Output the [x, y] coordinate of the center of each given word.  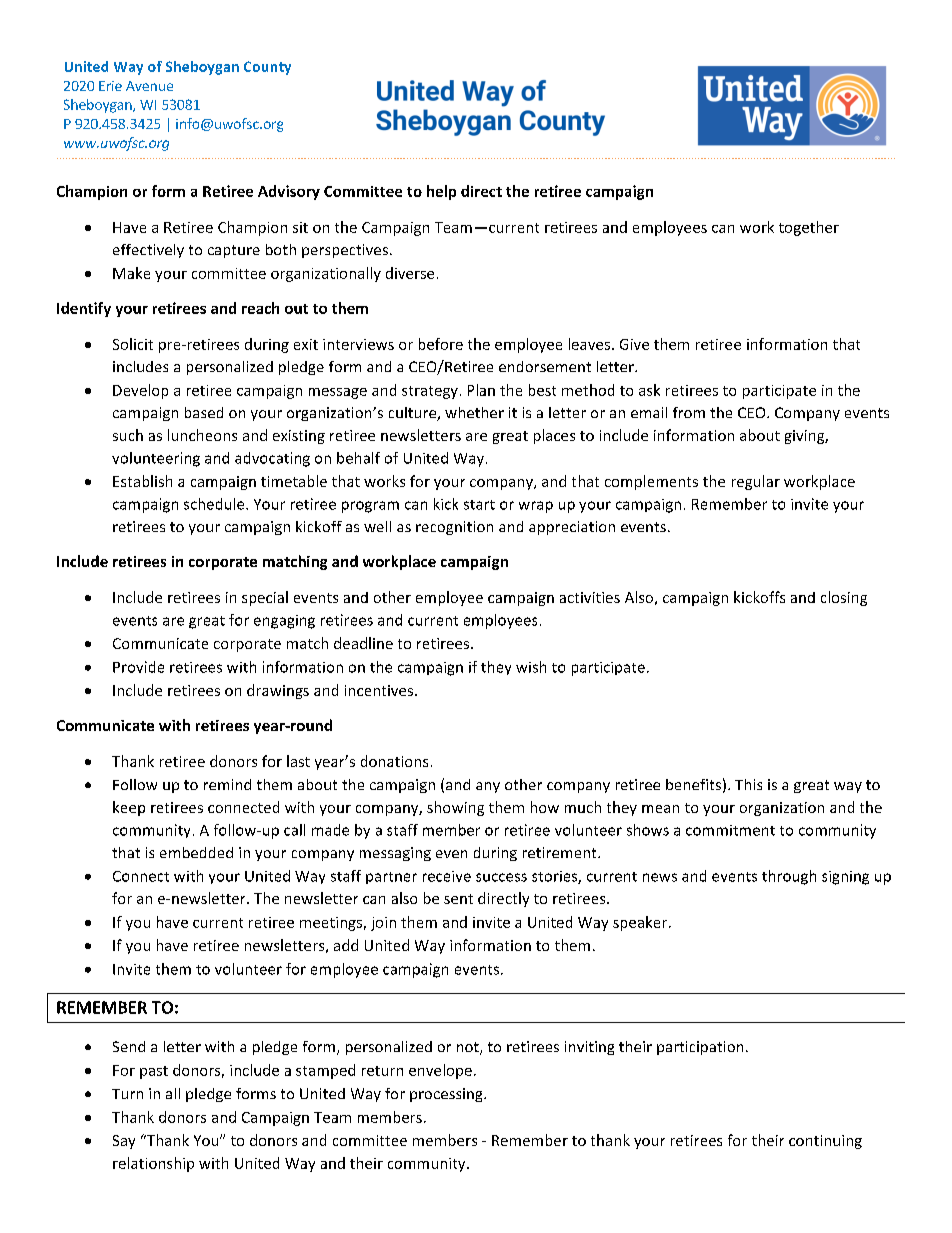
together [809, 228]
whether [474, 412]
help [441, 192]
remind [227, 784]
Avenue [149, 86]
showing [455, 808]
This [748, 784]
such [128, 435]
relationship [153, 1164]
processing [447, 1095]
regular [756, 482]
